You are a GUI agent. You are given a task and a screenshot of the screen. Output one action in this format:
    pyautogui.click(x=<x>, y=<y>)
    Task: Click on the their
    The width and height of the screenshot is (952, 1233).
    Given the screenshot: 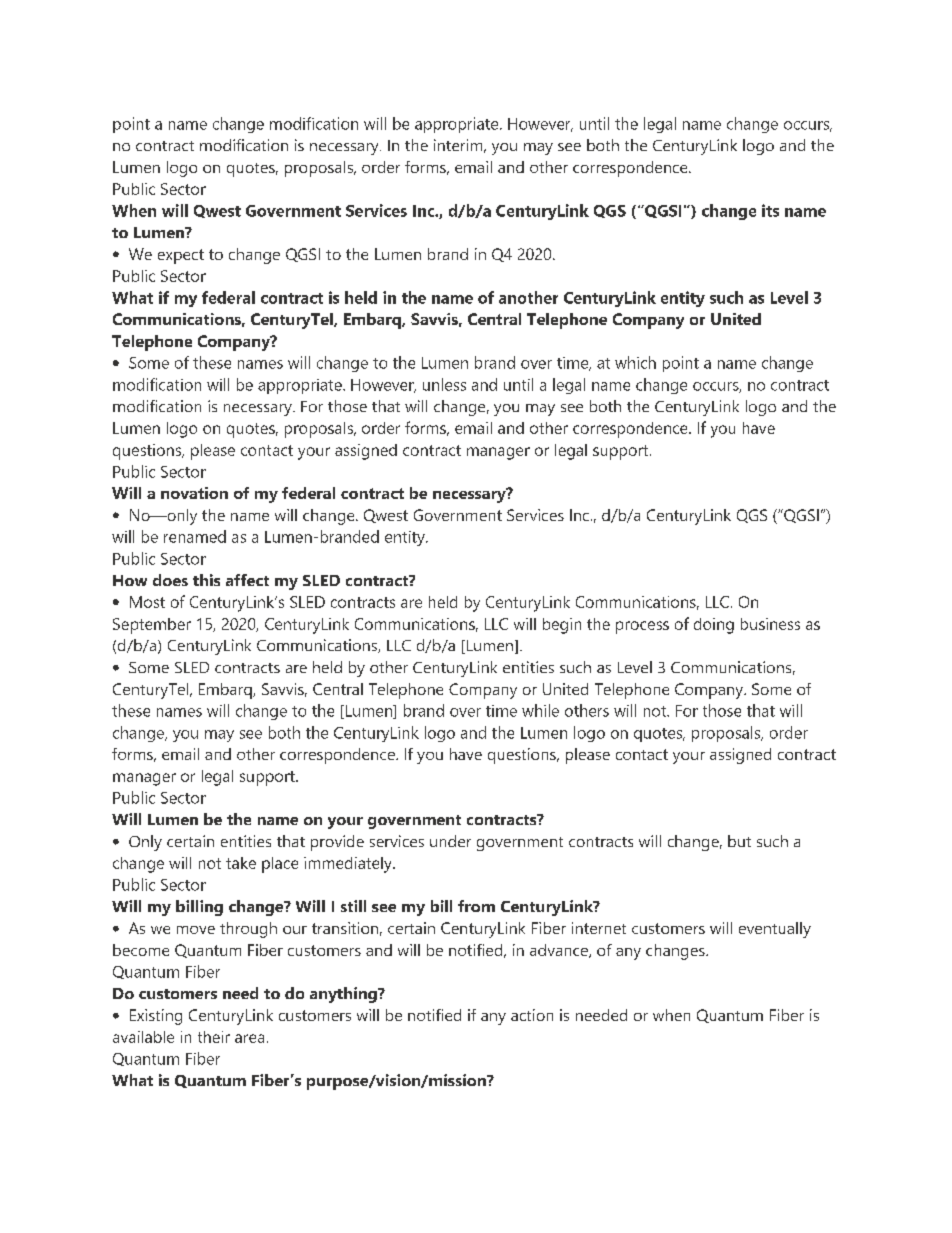 What is the action you would take?
    pyautogui.click(x=214, y=1037)
